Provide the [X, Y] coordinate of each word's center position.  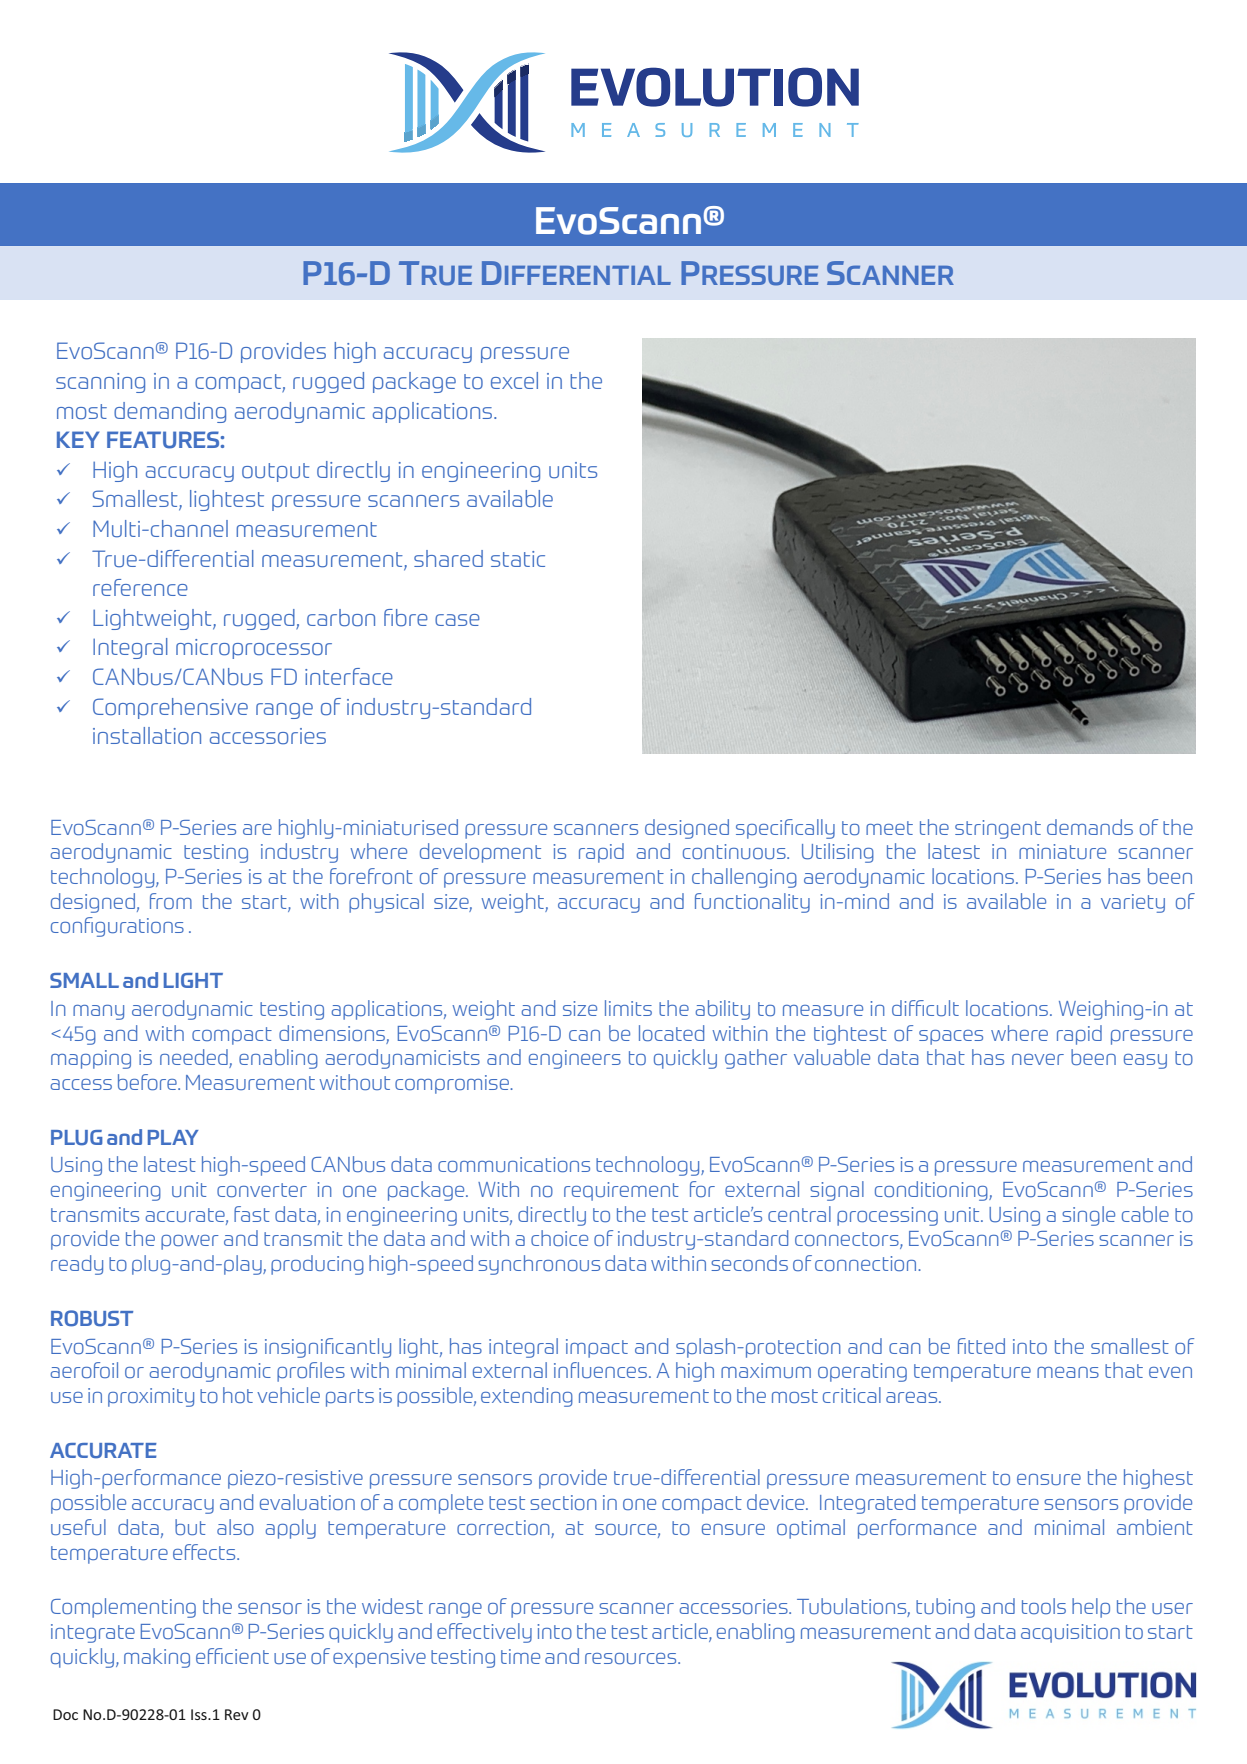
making [157, 1658]
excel [514, 380]
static [518, 559]
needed [195, 1058]
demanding [170, 412]
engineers [575, 1059]
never [1038, 1059]
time [520, 1656]
